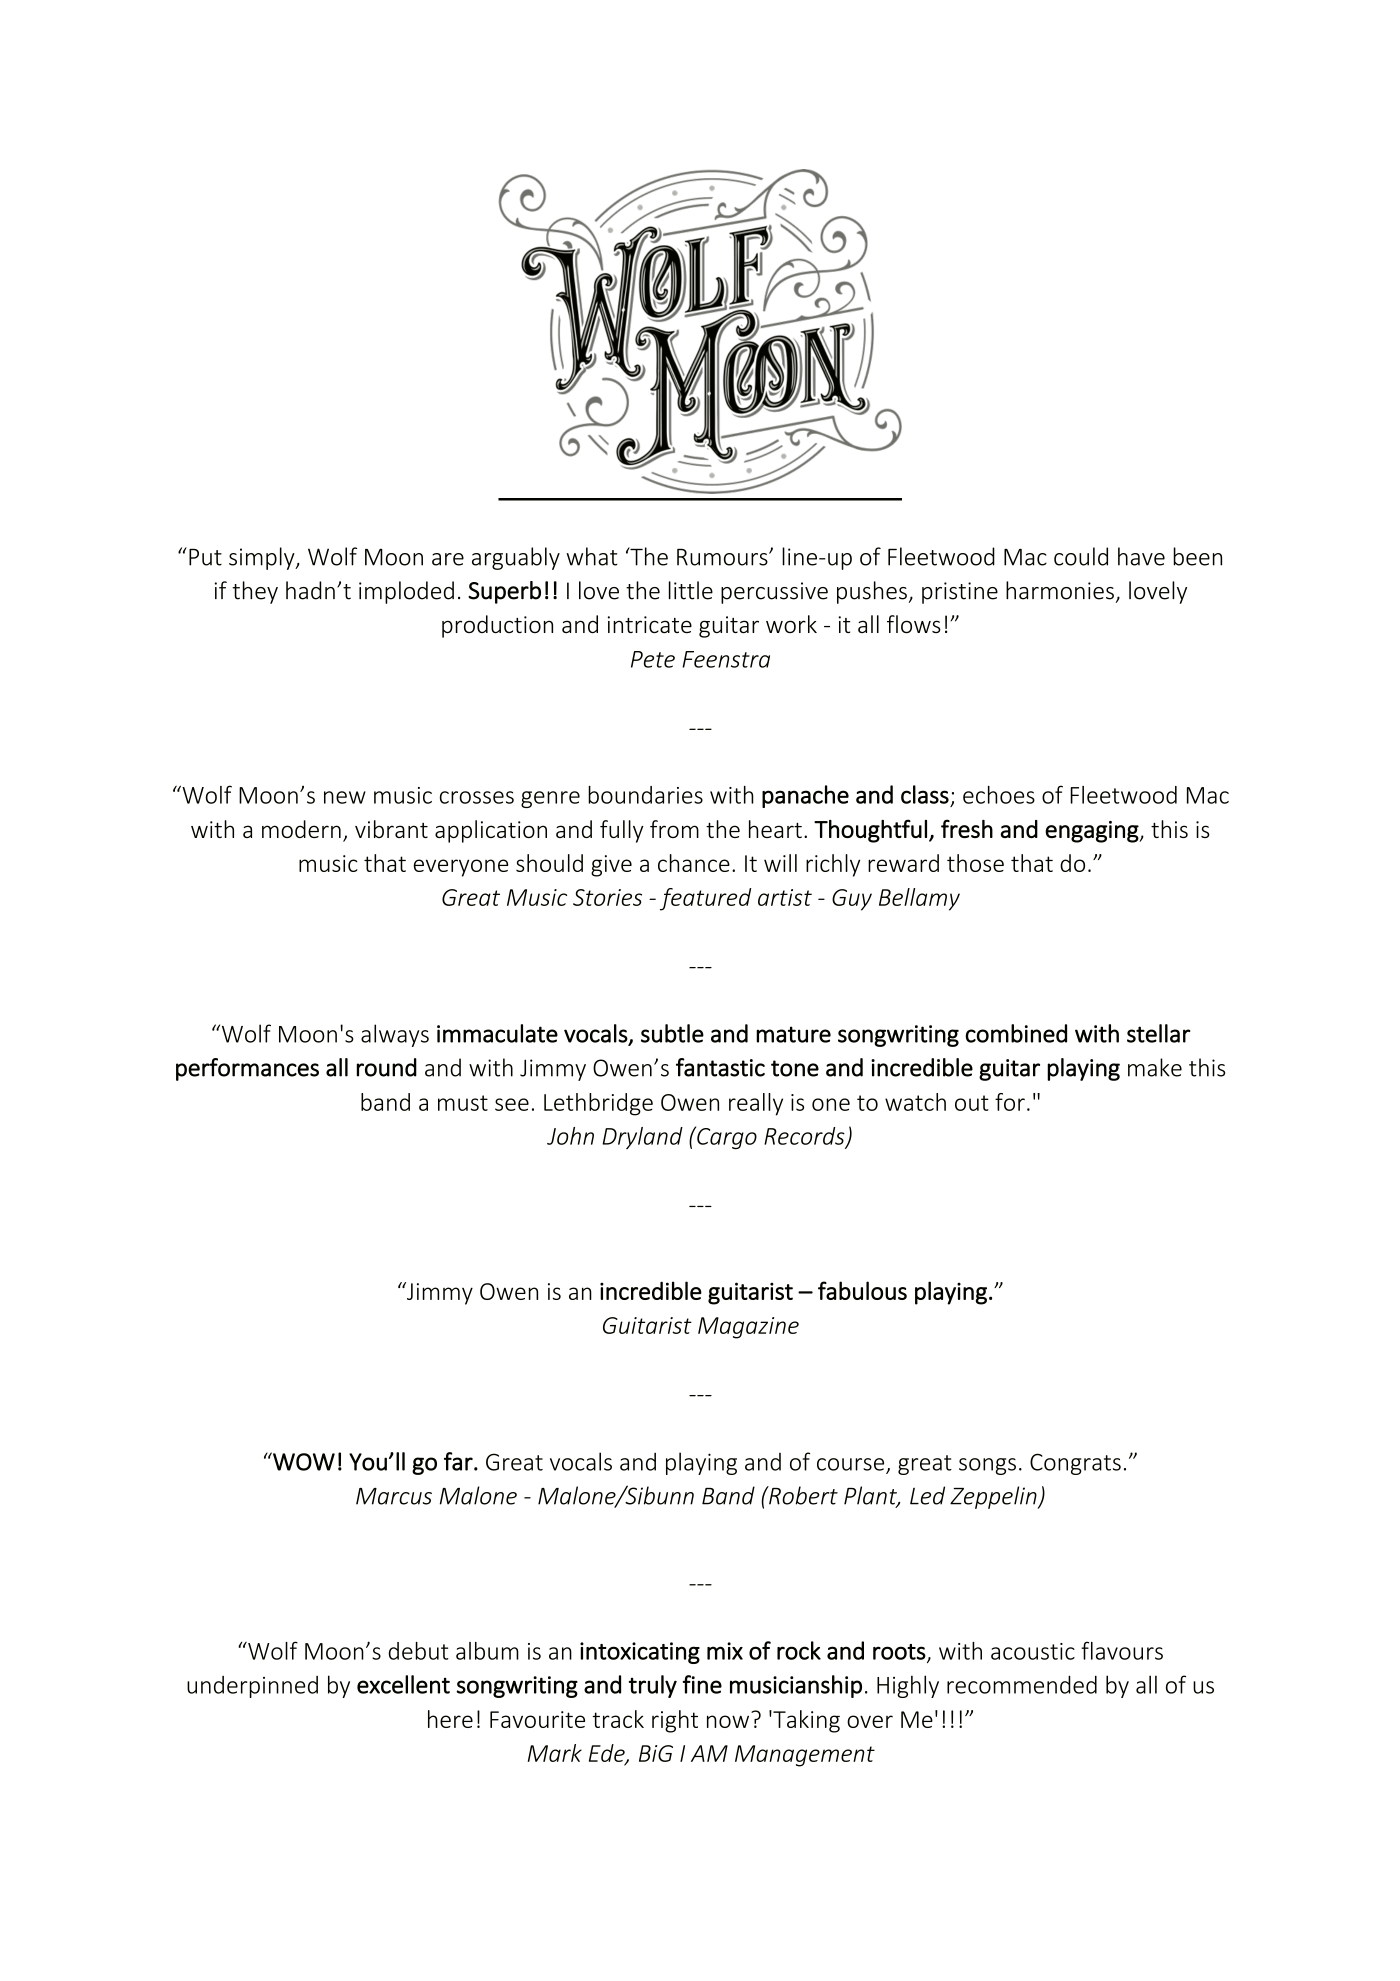 The image size is (1400, 1981). What do you see at coordinates (691, 590) in the screenshot?
I see `little` at bounding box center [691, 590].
